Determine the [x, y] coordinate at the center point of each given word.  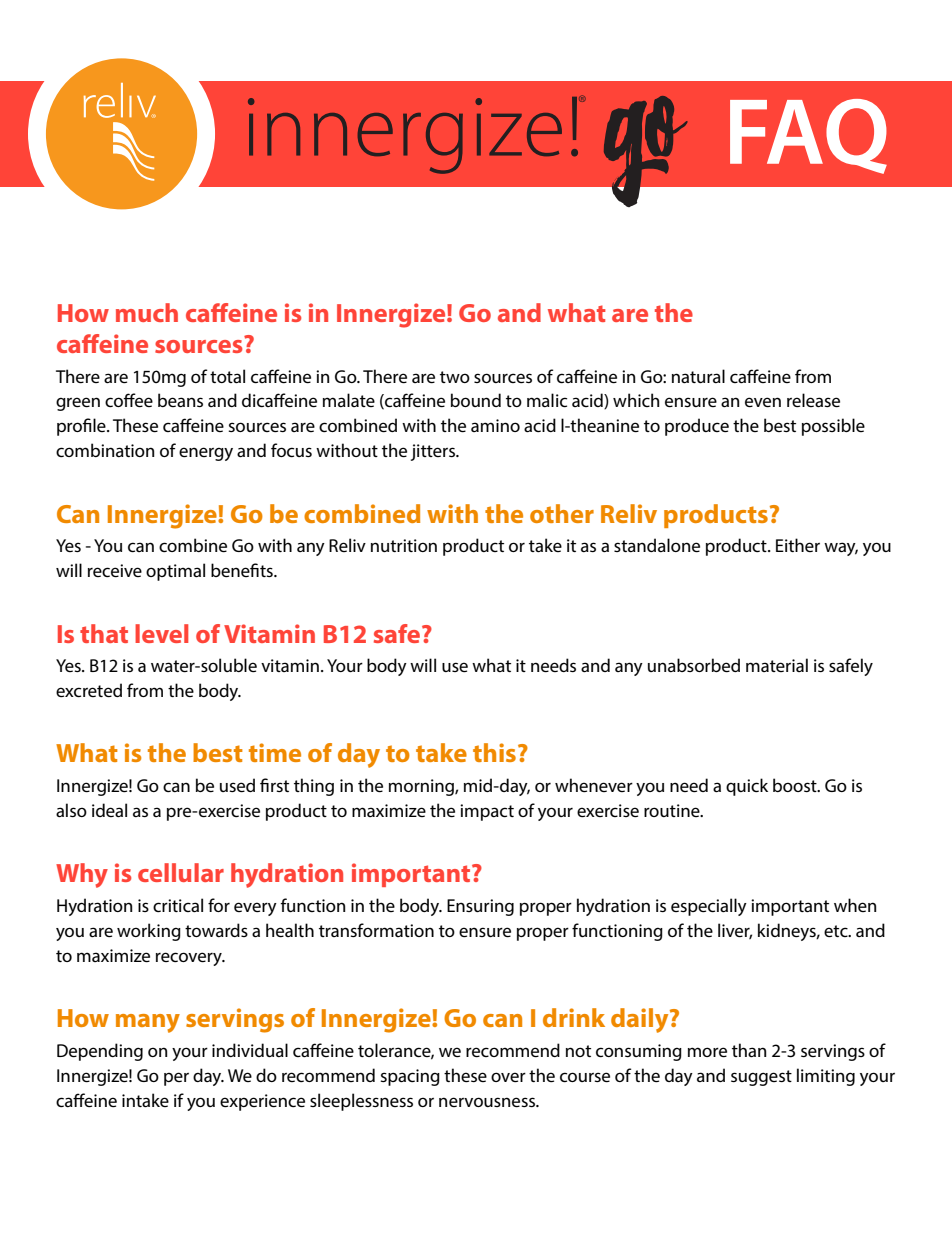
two [455, 377]
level [161, 633]
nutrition [404, 545]
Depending [100, 1052]
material [777, 665]
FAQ [808, 136]
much [147, 312]
